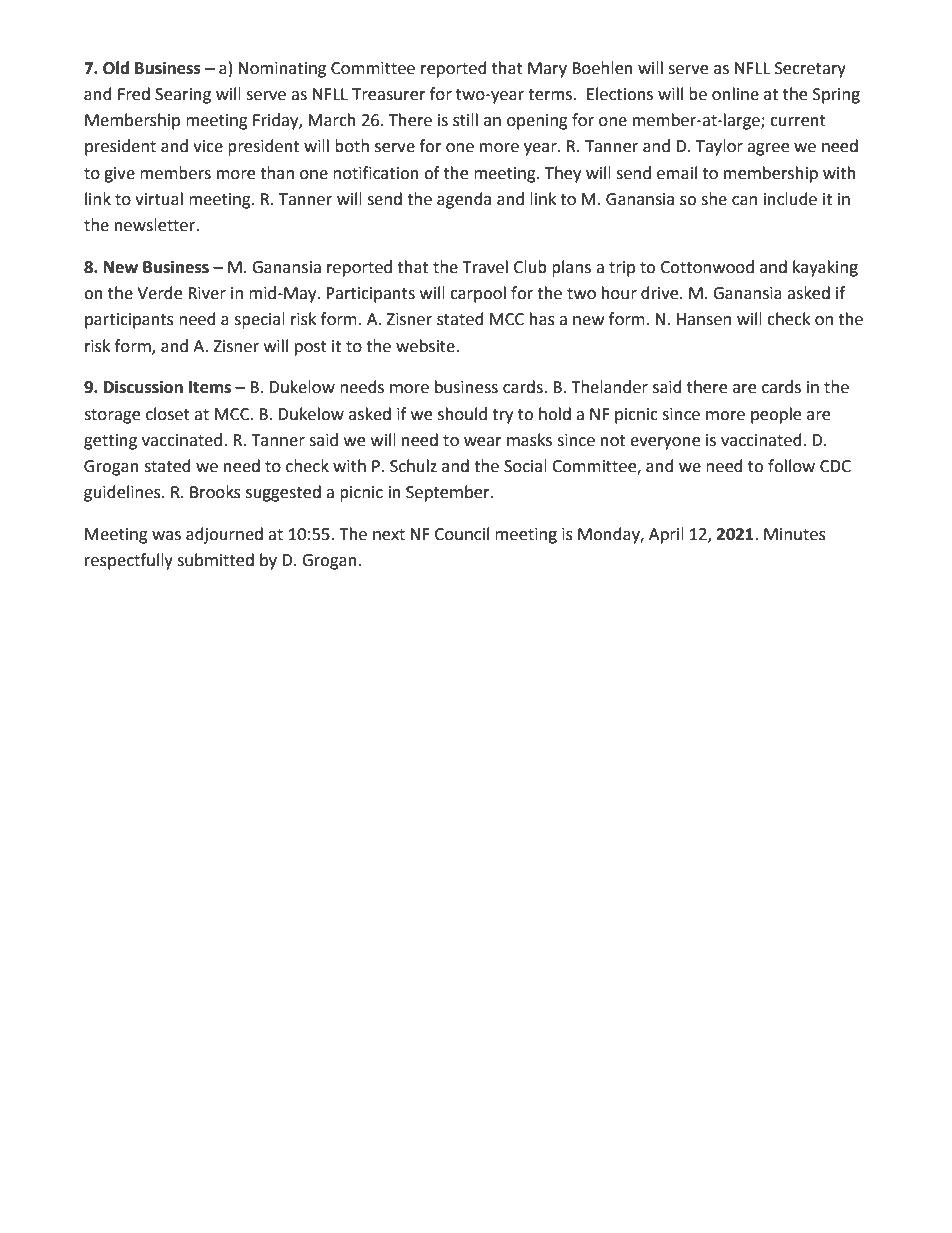 The height and width of the screenshot is (1233, 952). What do you see at coordinates (704, 319) in the screenshot?
I see `Hansen` at bounding box center [704, 319].
